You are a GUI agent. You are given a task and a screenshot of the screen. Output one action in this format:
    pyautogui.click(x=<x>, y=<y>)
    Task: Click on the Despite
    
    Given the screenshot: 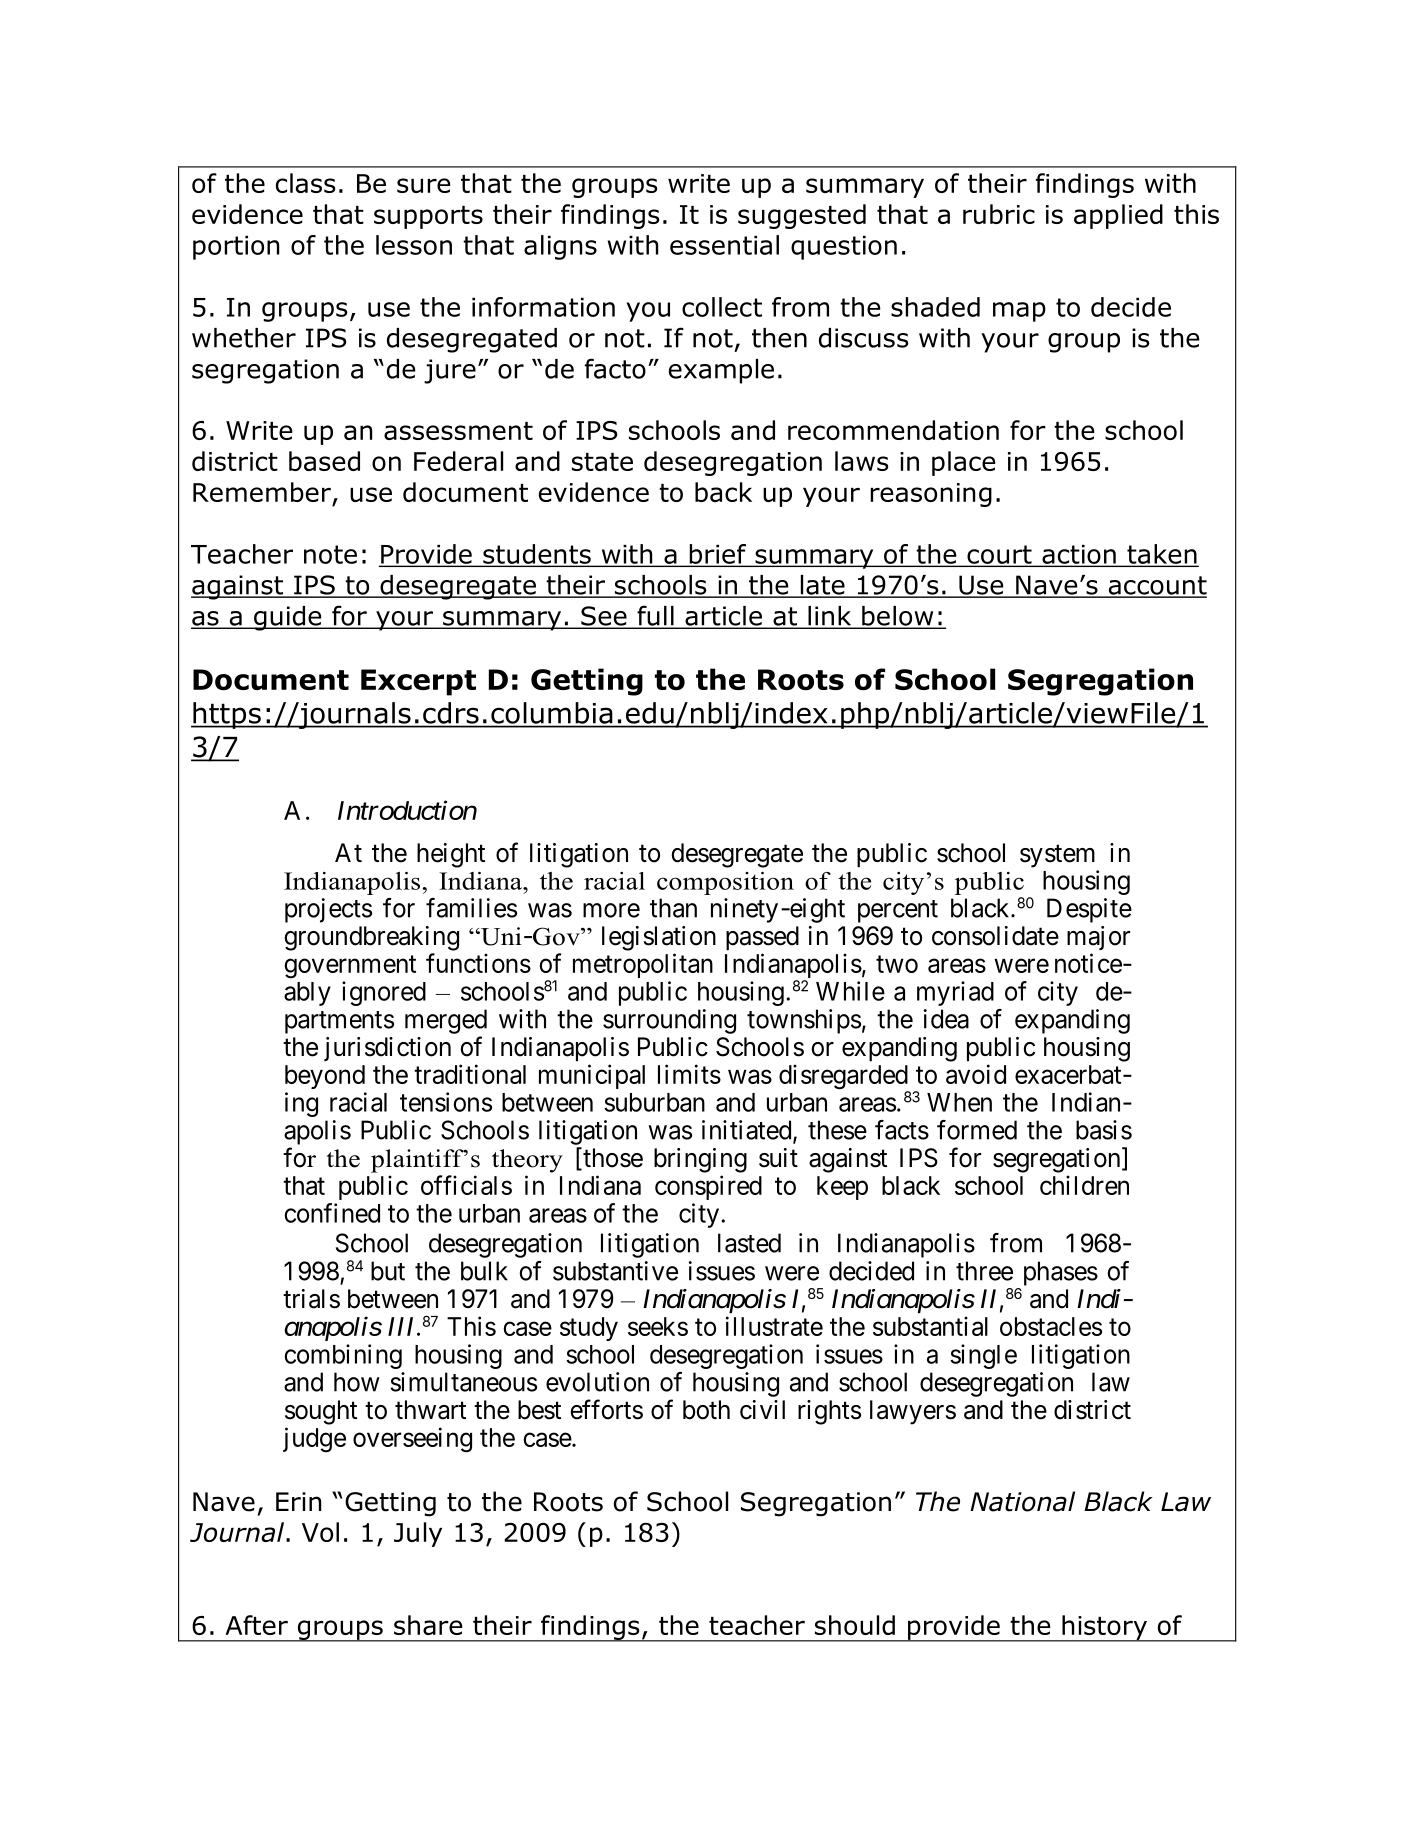 What is the action you would take?
    pyautogui.click(x=1089, y=910)
